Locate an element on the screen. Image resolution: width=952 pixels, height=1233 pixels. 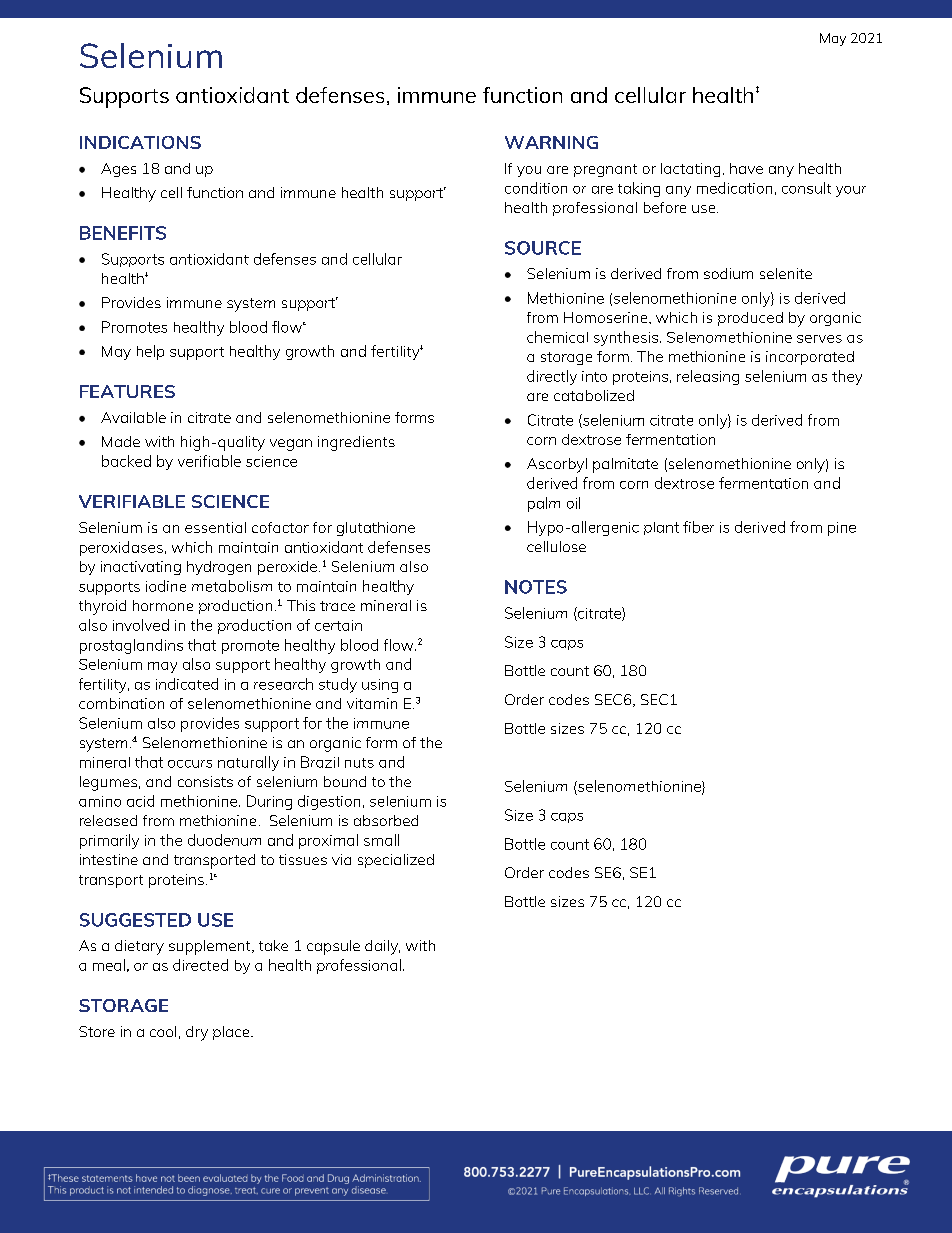
INDICATIONS is located at coordinates (140, 142).
